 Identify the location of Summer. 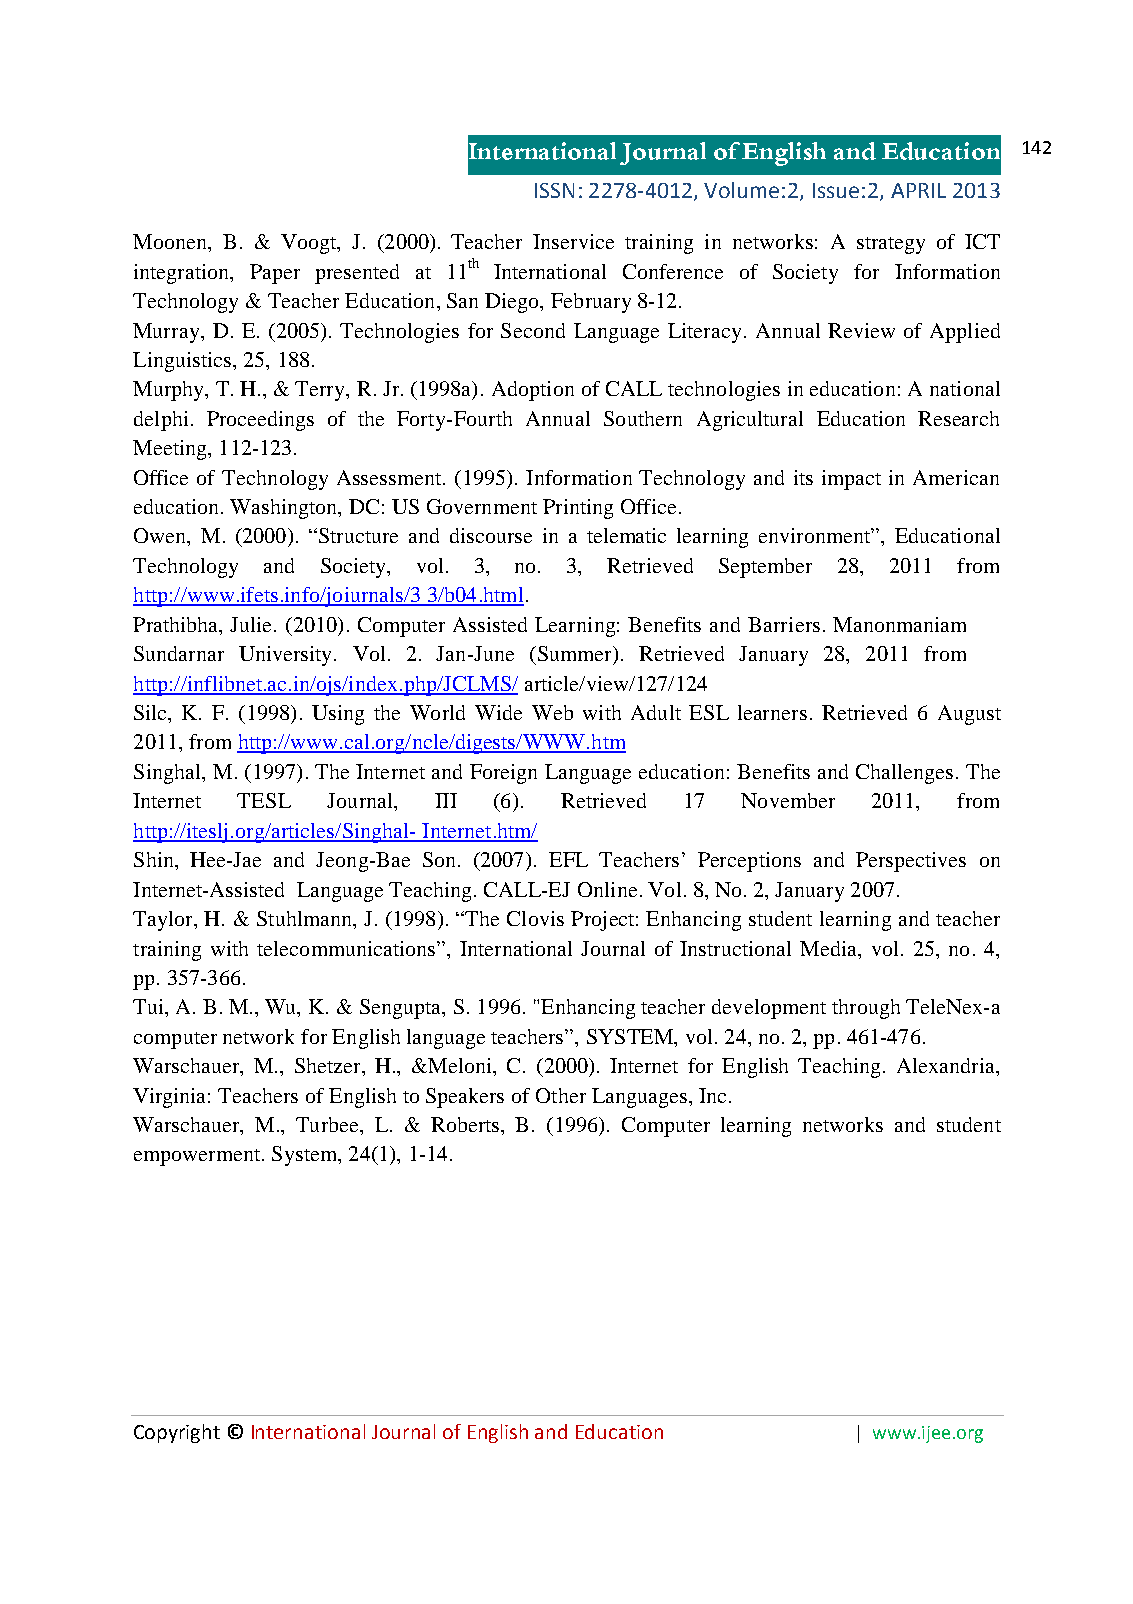
(574, 653).
